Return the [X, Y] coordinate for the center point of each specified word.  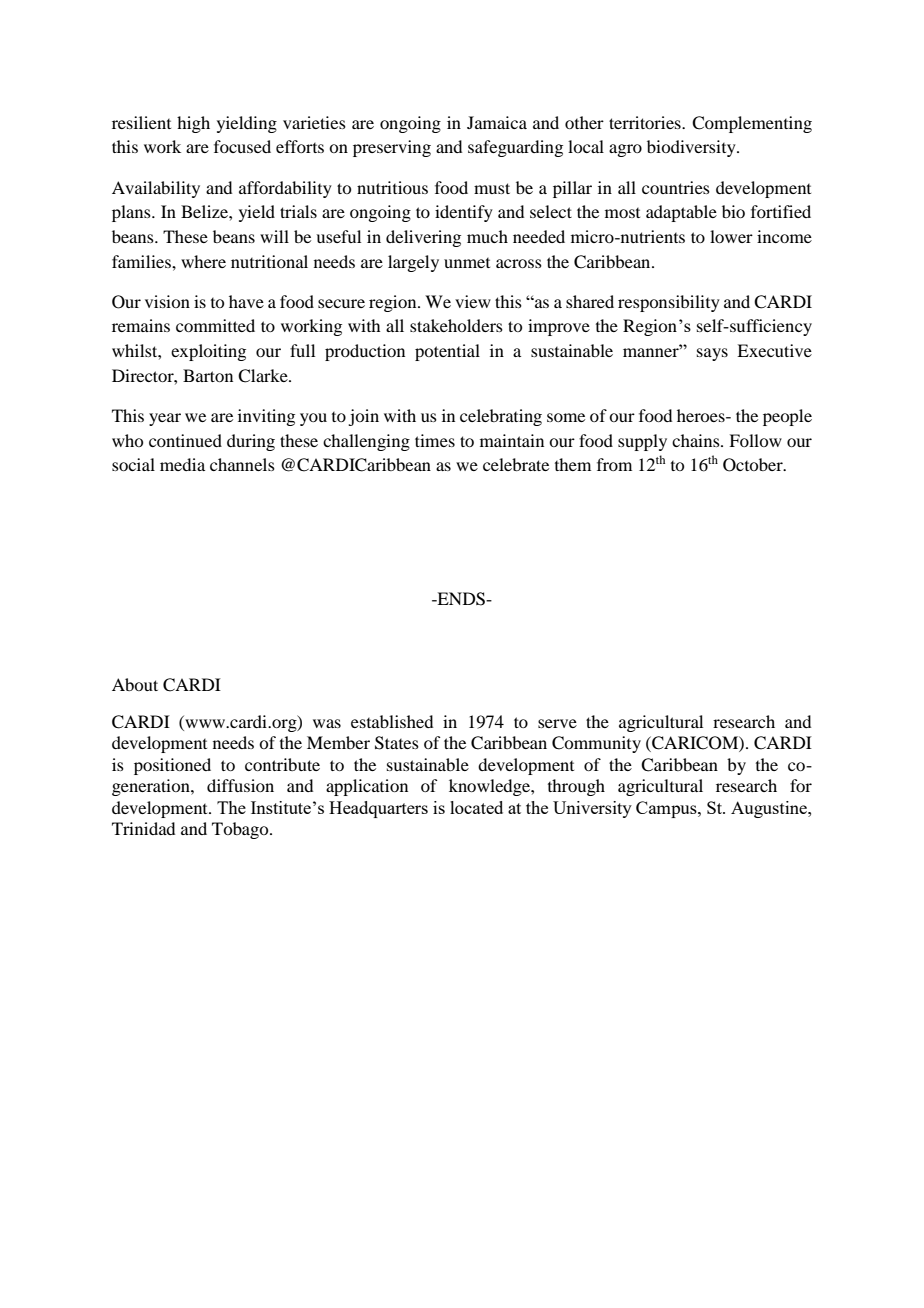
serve [557, 723]
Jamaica [497, 122]
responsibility [669, 303]
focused [242, 146]
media [182, 464]
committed [215, 325]
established [392, 721]
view [473, 301]
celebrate [516, 464]
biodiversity [692, 148]
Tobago [241, 830]
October [754, 465]
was [327, 723]
